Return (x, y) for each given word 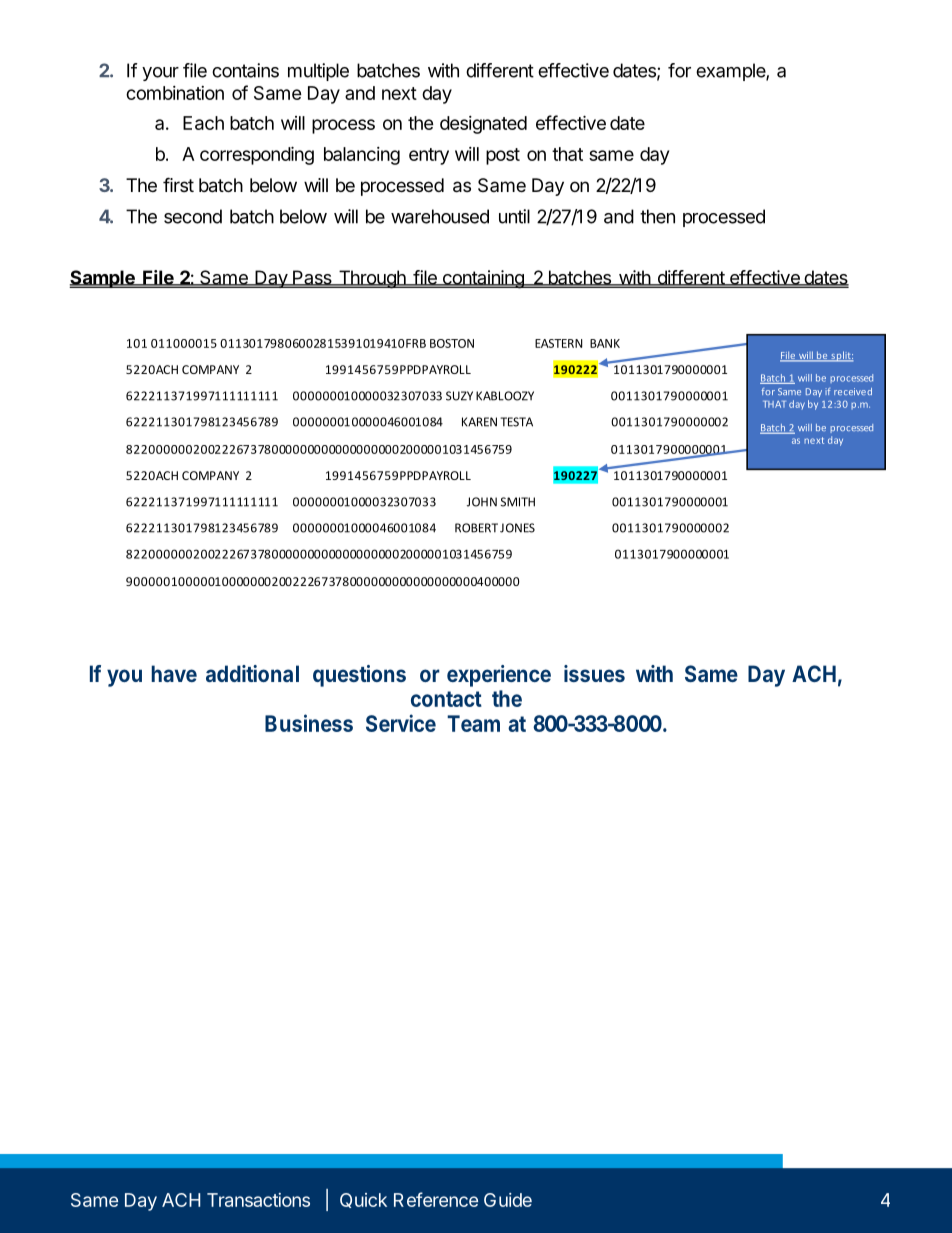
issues (594, 673)
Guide (508, 1200)
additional (252, 673)
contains (245, 70)
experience (499, 676)
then (657, 216)
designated (483, 125)
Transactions (258, 1200)
